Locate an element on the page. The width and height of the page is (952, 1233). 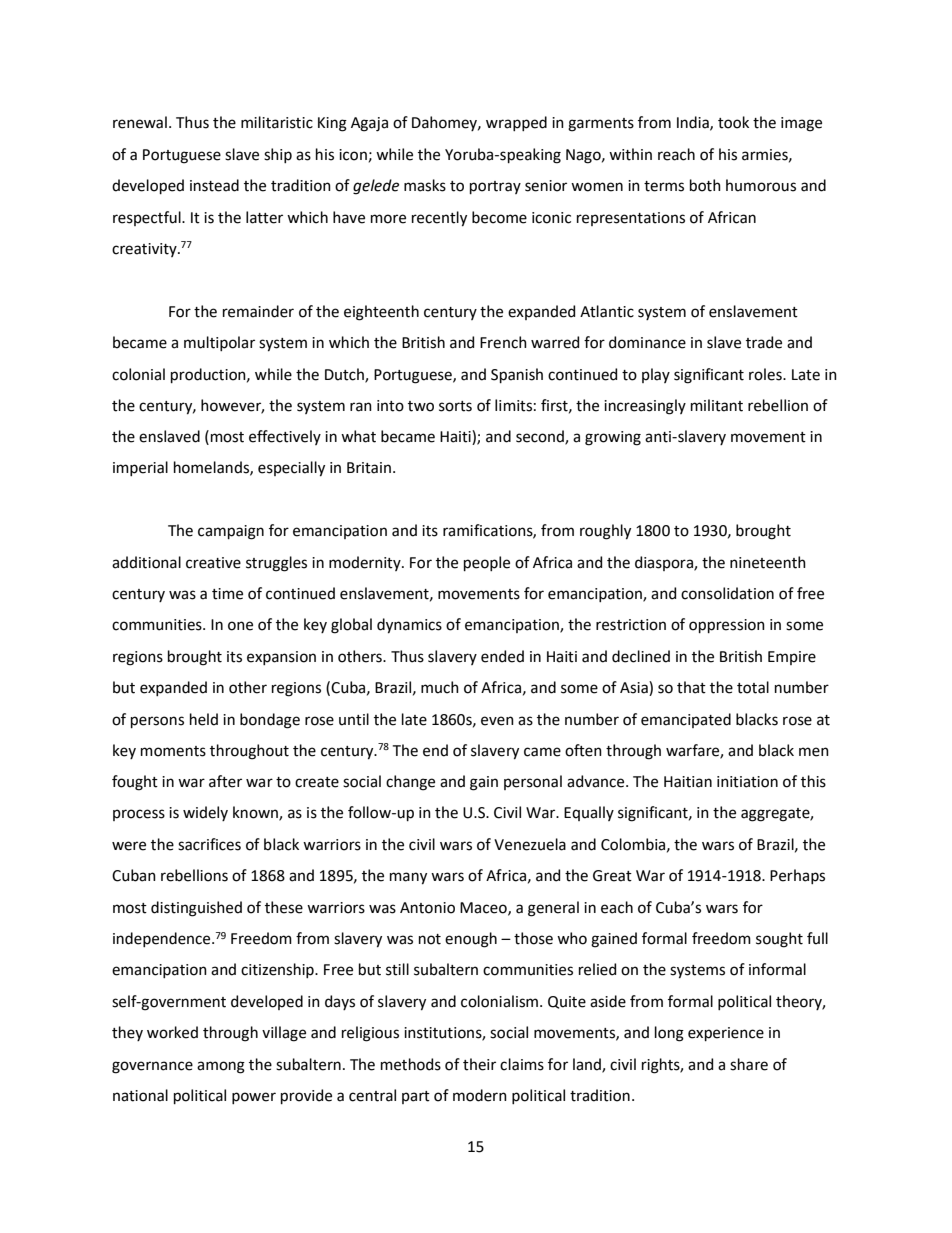
their is located at coordinates (479, 1064).
